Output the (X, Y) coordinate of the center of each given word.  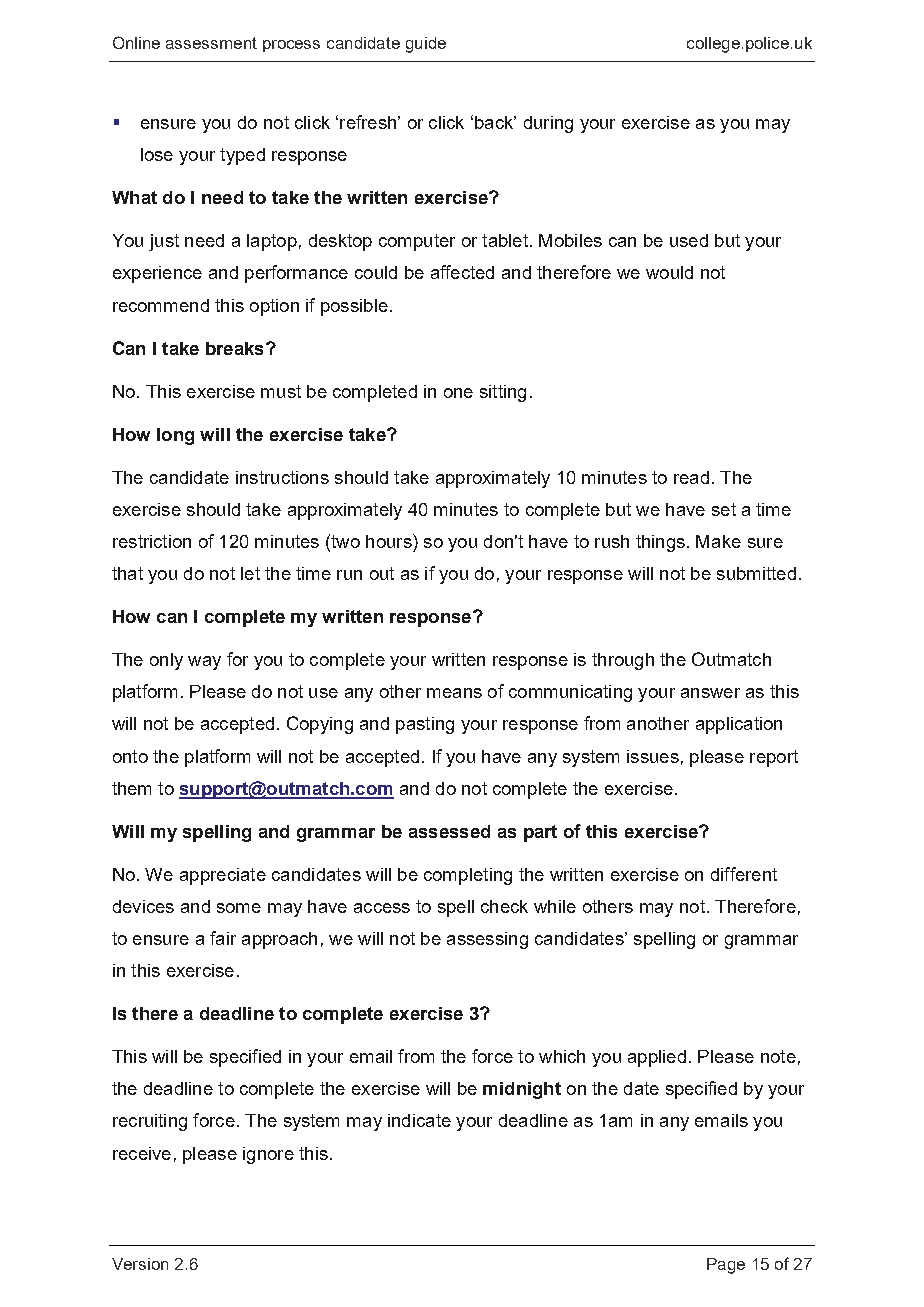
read (691, 477)
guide (426, 45)
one (458, 393)
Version (140, 1264)
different (744, 874)
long (175, 436)
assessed (449, 831)
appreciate (223, 876)
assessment (211, 43)
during (548, 124)
